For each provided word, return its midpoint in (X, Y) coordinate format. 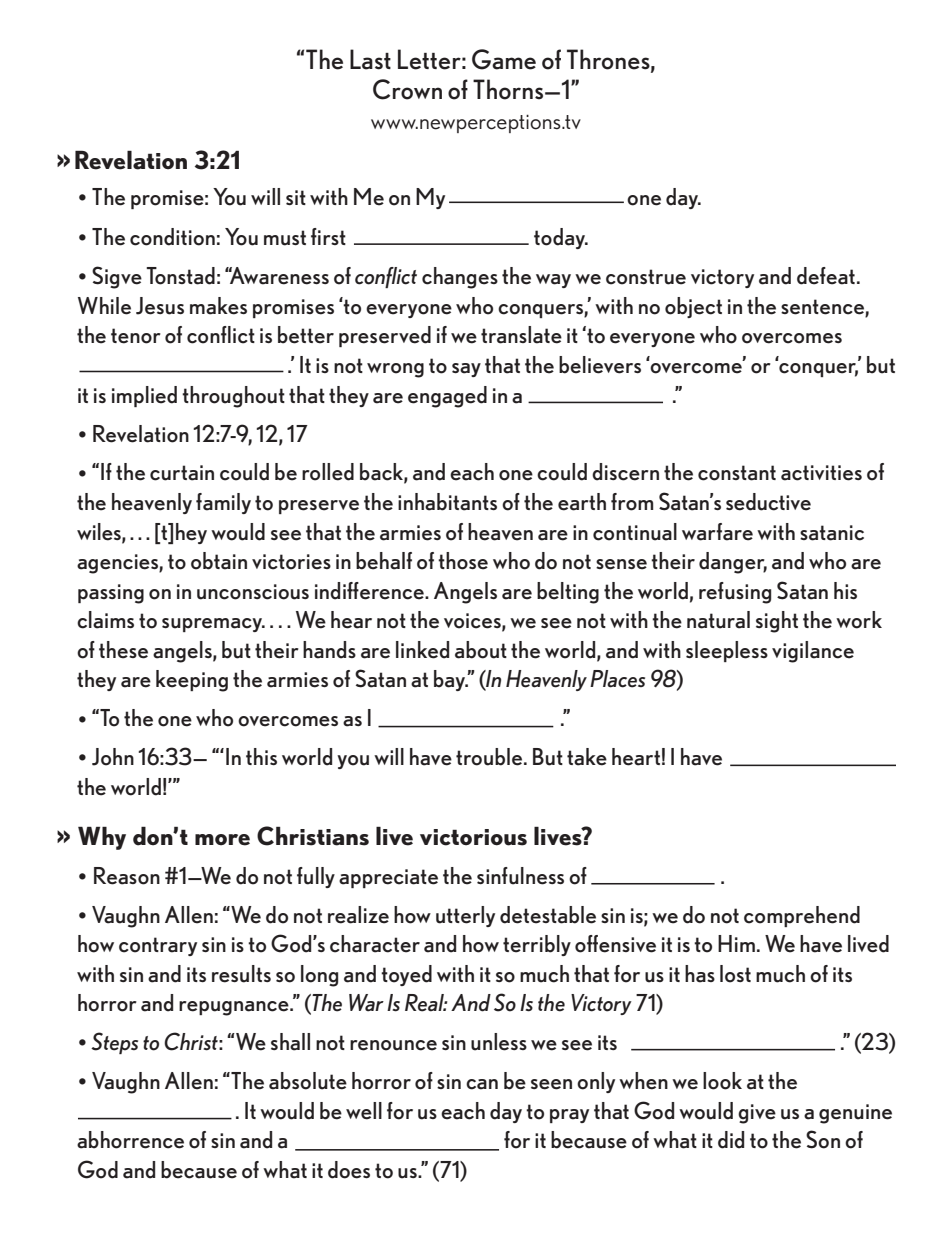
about (481, 650)
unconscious (253, 592)
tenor (136, 336)
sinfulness (520, 876)
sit (296, 197)
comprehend (802, 916)
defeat (826, 276)
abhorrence (130, 1140)
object (693, 307)
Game (504, 59)
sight (777, 622)
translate (521, 335)
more (222, 840)
